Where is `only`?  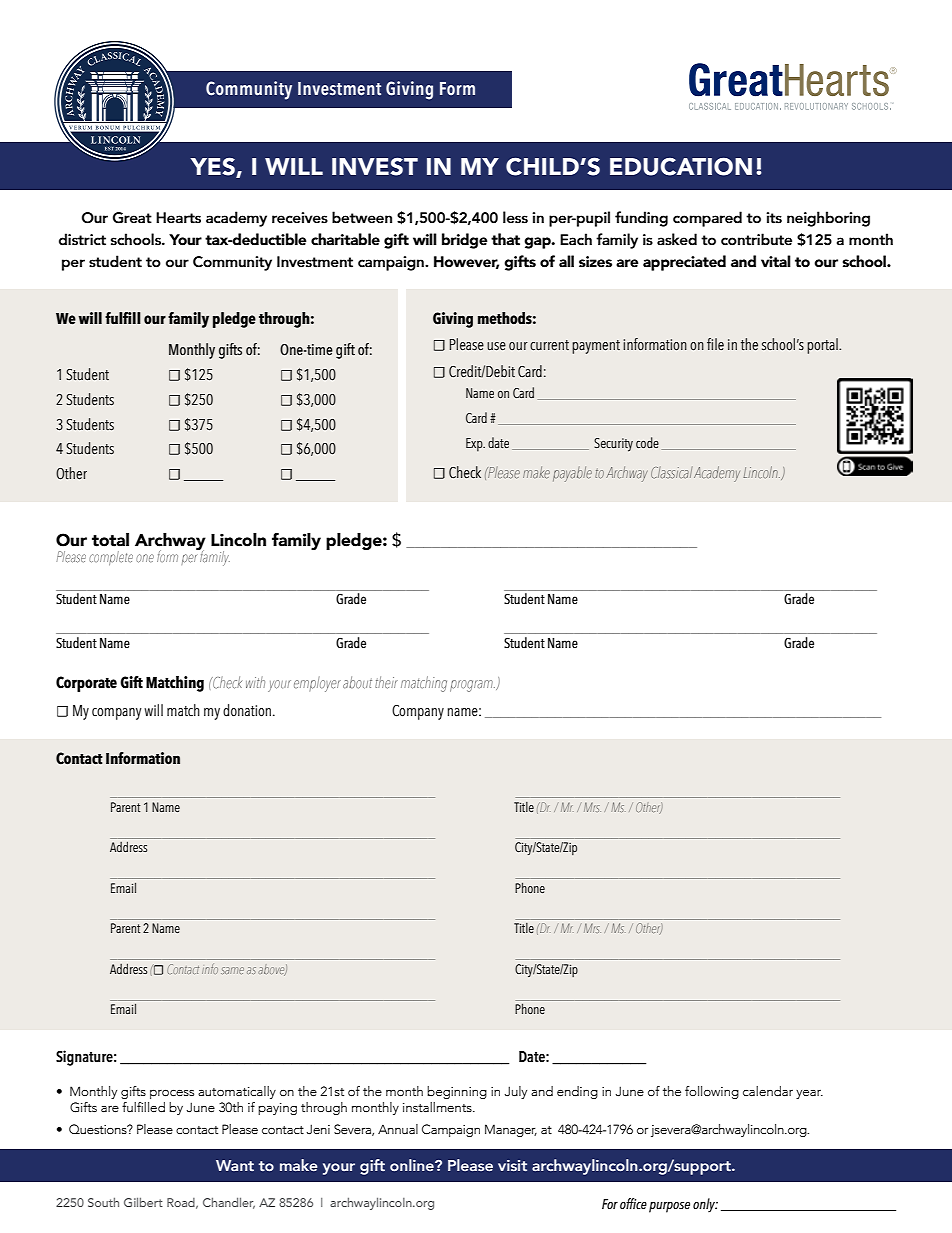 only is located at coordinates (705, 1205).
